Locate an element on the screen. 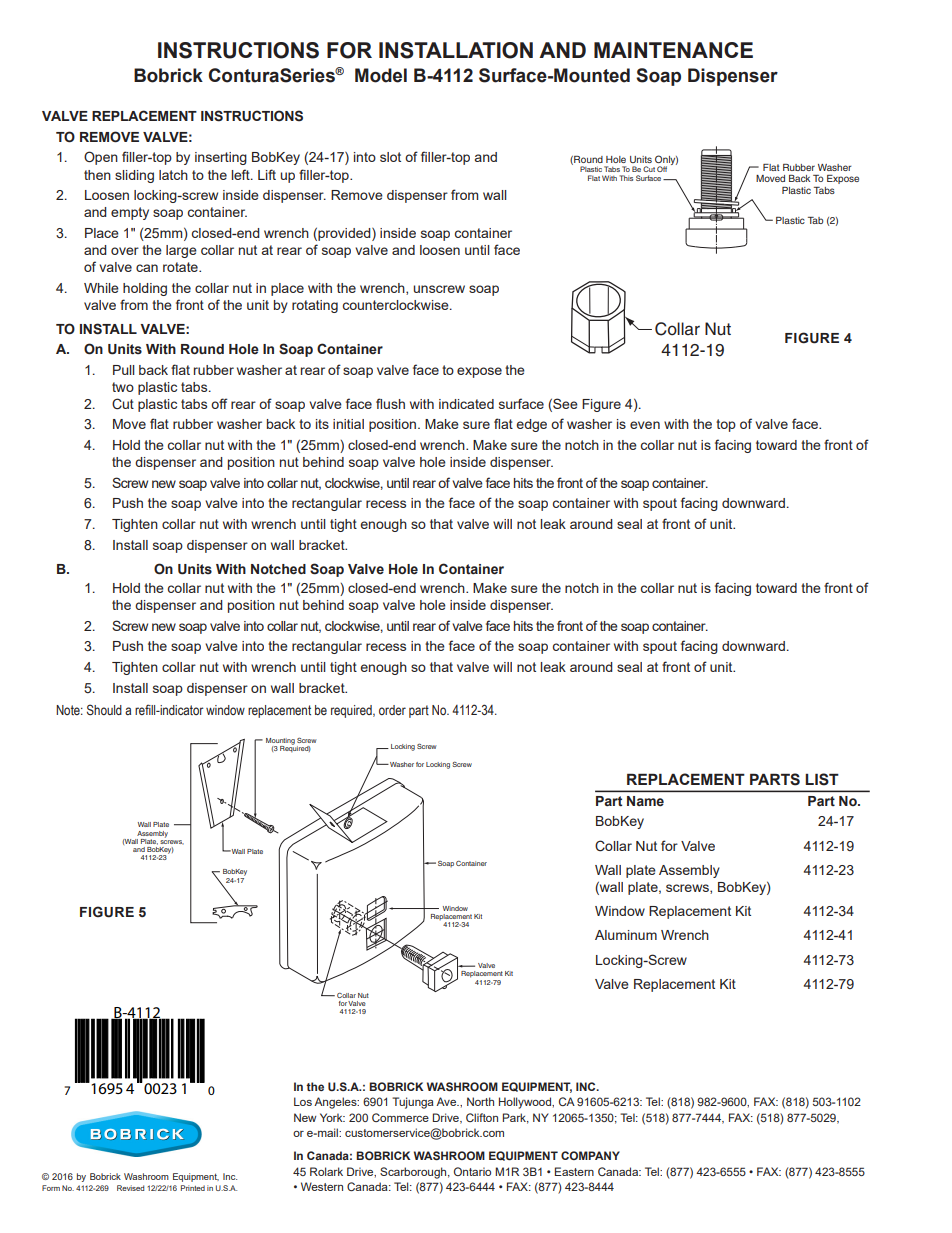 The height and width of the screenshot is (1233, 952). MAINTENANCE is located at coordinates (673, 50).
